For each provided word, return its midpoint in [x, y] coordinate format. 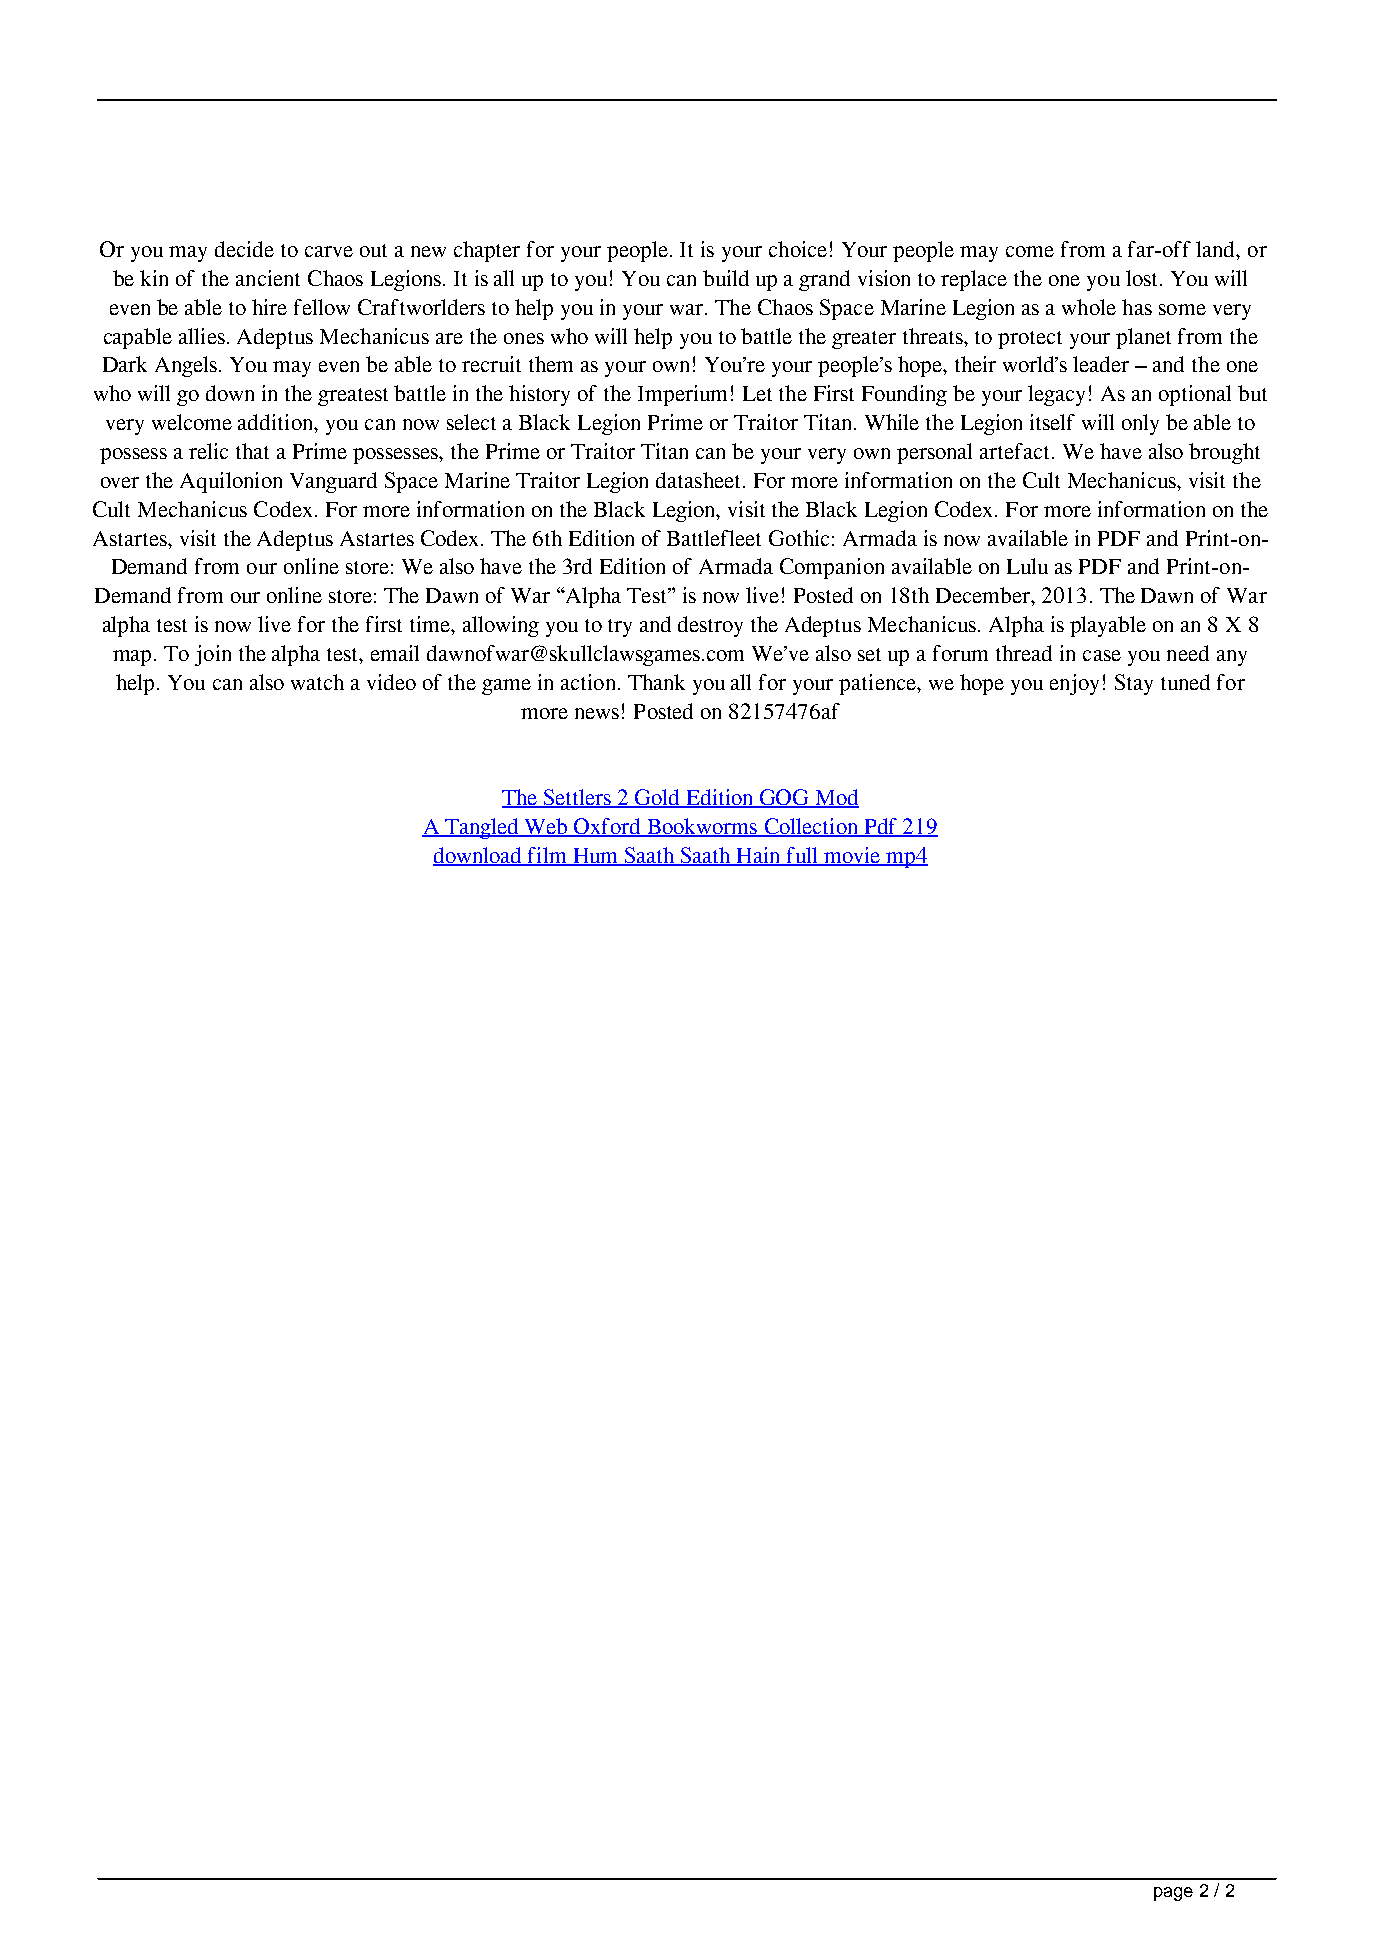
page [1173, 1894]
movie [852, 856]
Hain [758, 856]
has [1137, 307]
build [726, 278]
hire [269, 307]
